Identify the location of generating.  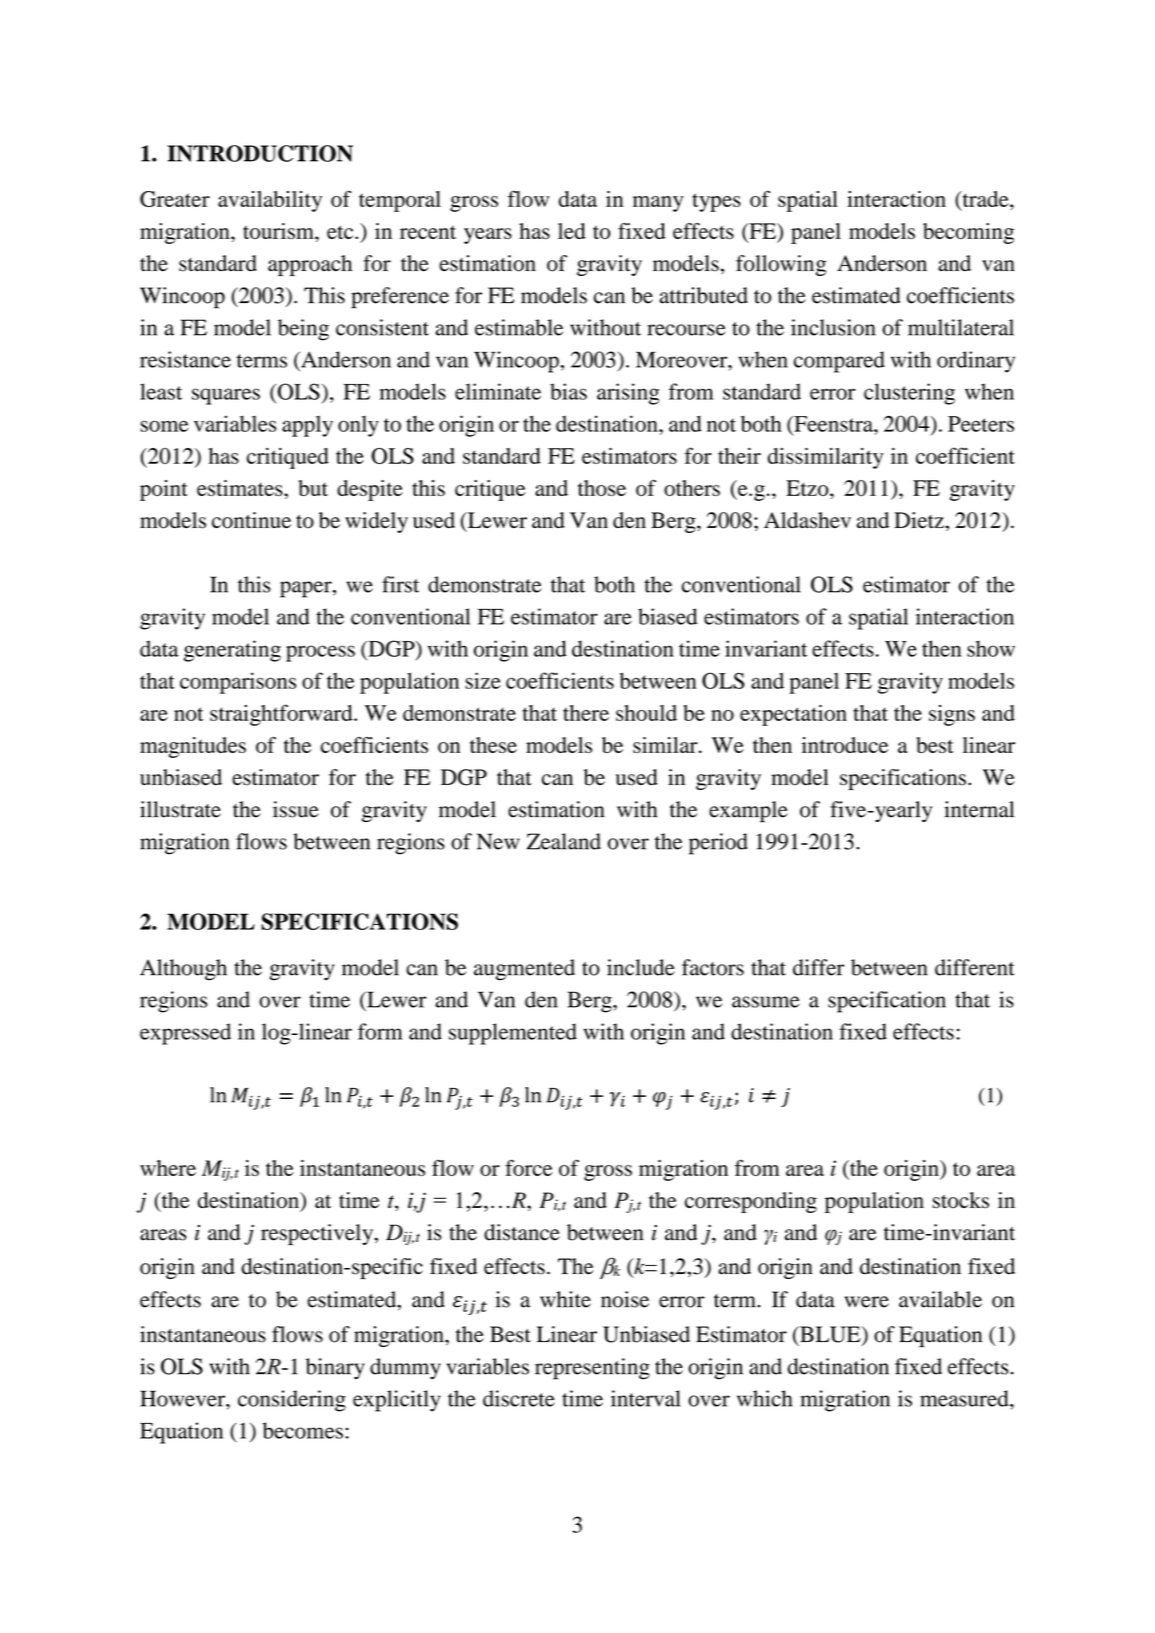
(232, 651).
